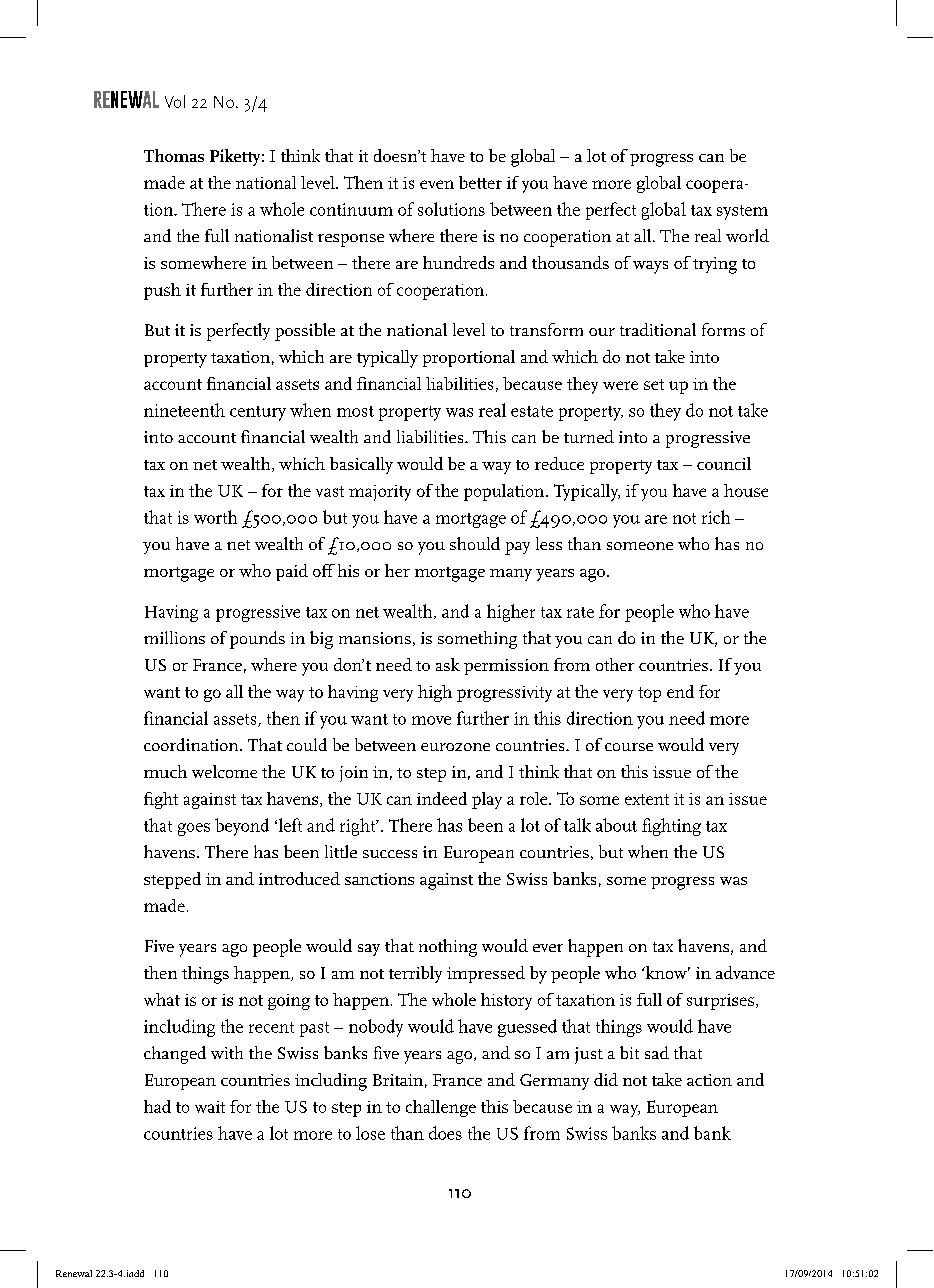  Describe the element at coordinates (210, 1107) in the document. I see `wait` at that location.
